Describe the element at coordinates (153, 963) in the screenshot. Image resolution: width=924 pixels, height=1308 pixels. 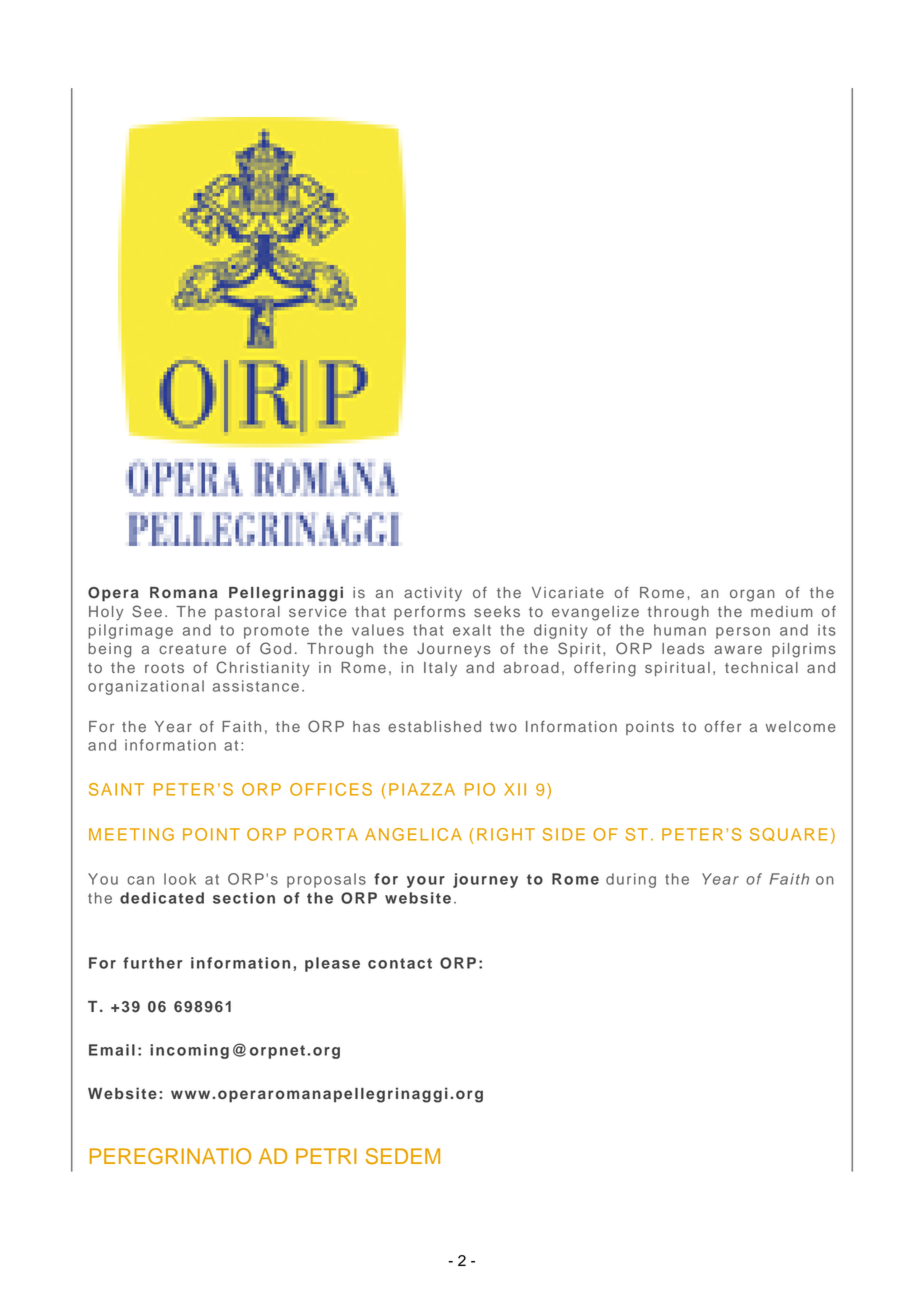
I see `further` at that location.
